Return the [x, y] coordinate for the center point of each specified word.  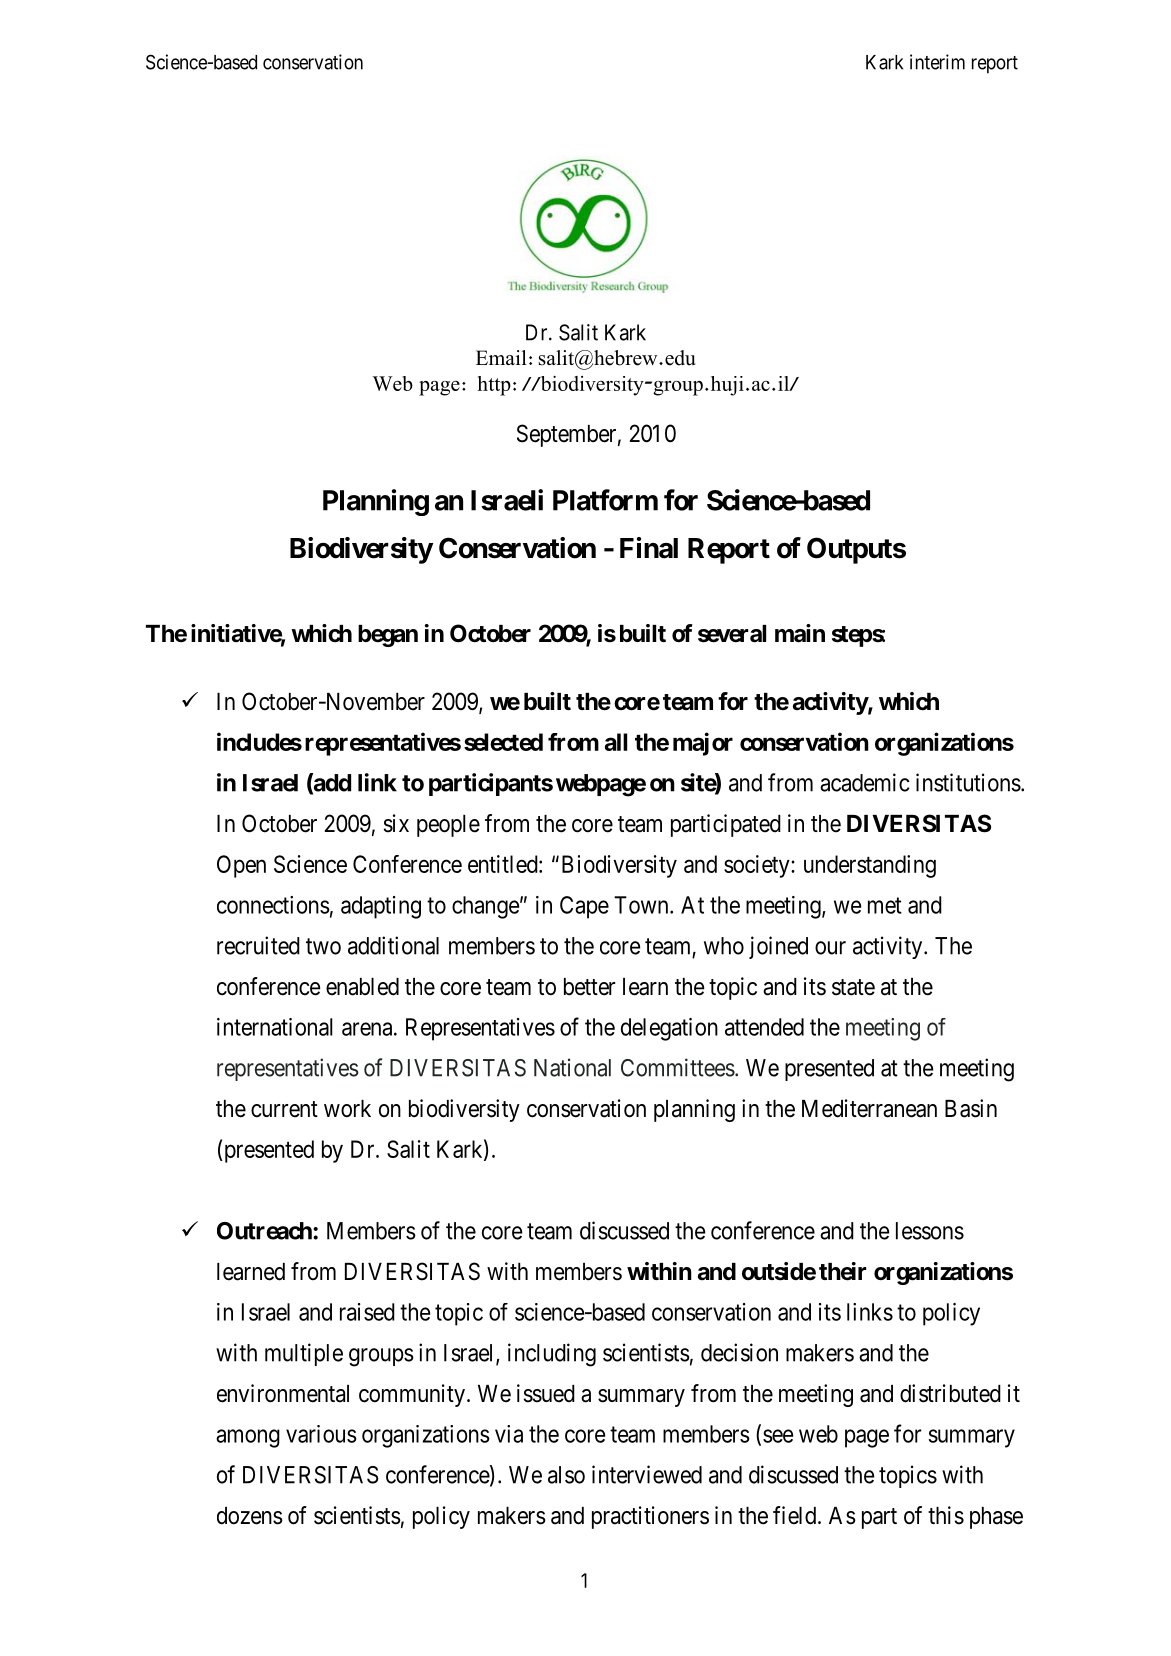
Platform [605, 500]
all [616, 742]
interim [937, 62]
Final [649, 548]
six [396, 823]
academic [865, 782]
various [321, 1434]
